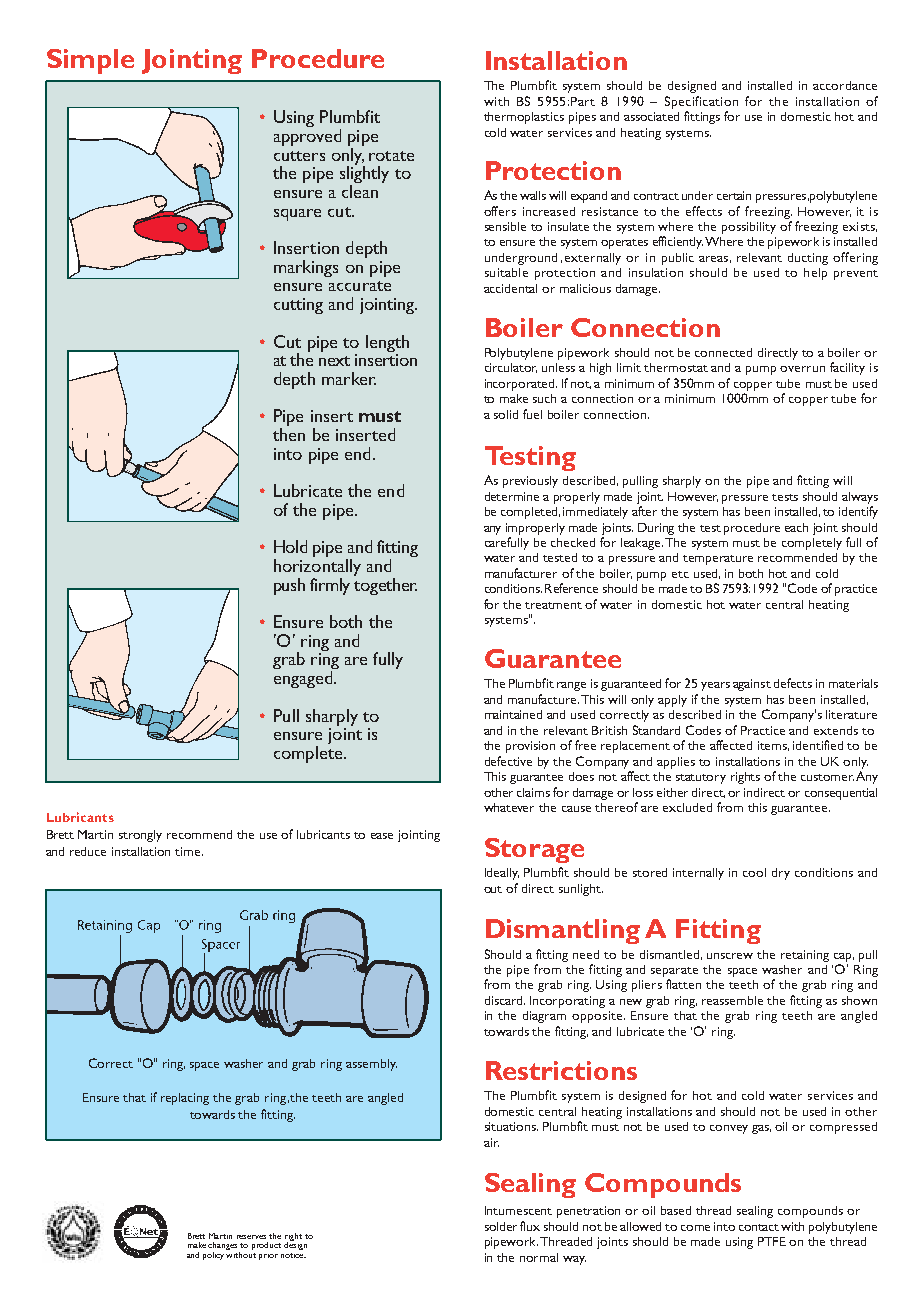  Describe the element at coordinates (251, 1237) in the document. I see `reserves` at that location.
